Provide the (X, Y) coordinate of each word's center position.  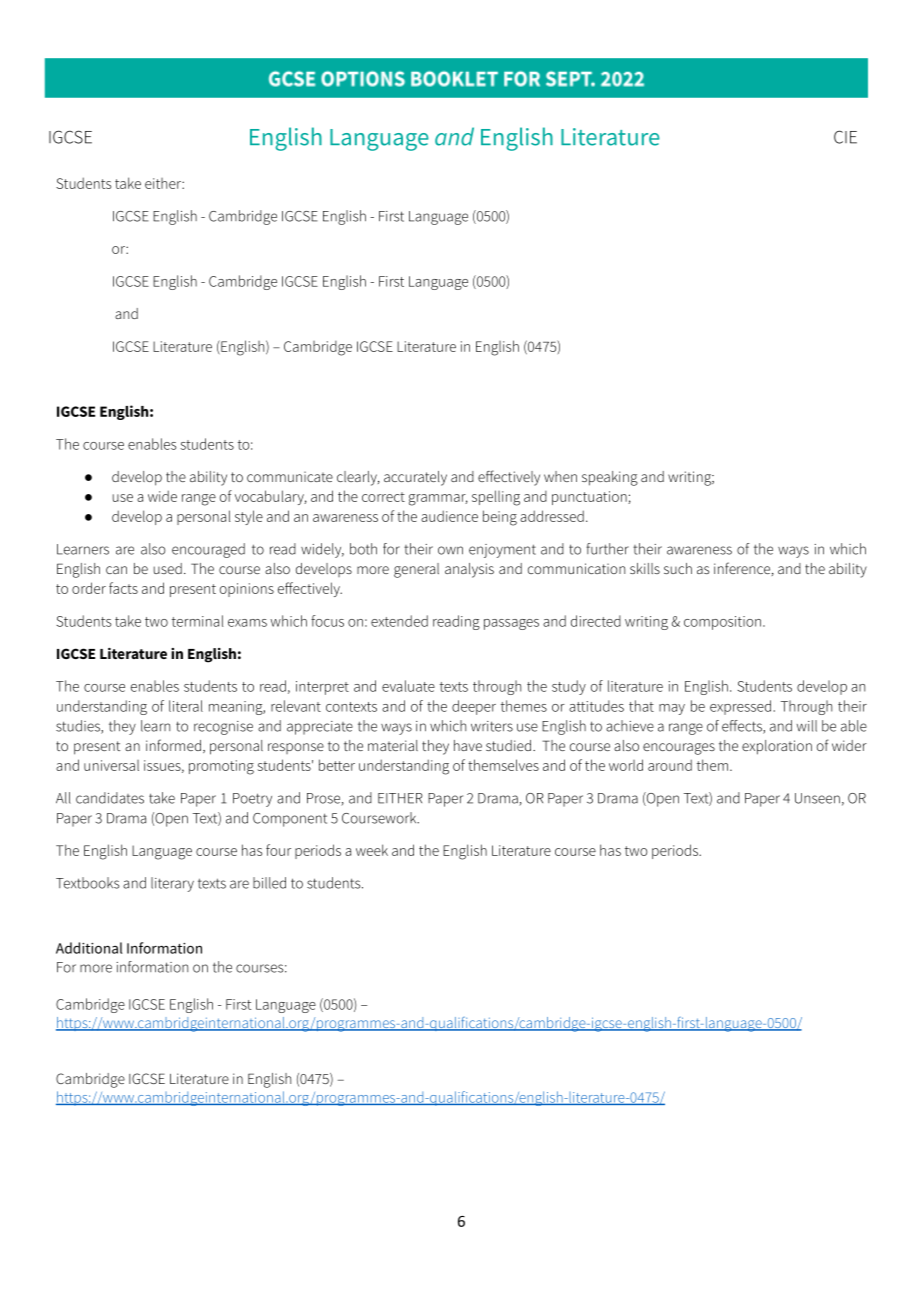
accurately (415, 478)
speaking (610, 478)
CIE (845, 137)
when (560, 476)
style (249, 517)
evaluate (408, 686)
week (372, 850)
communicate (290, 476)
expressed (742, 707)
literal (186, 706)
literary (172, 884)
